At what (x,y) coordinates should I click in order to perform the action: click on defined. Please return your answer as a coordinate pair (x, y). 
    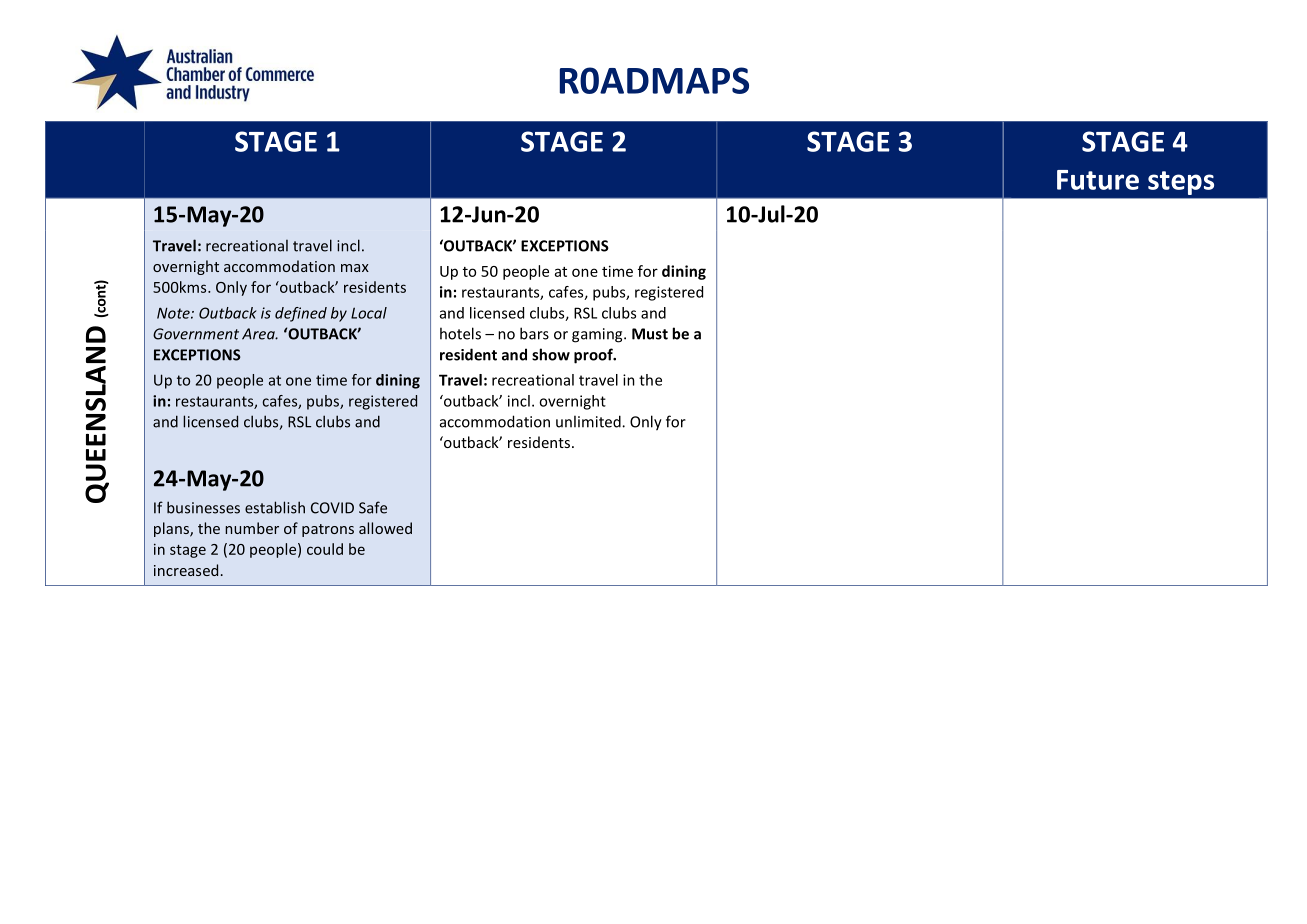
    Looking at the image, I should click on (301, 314).
